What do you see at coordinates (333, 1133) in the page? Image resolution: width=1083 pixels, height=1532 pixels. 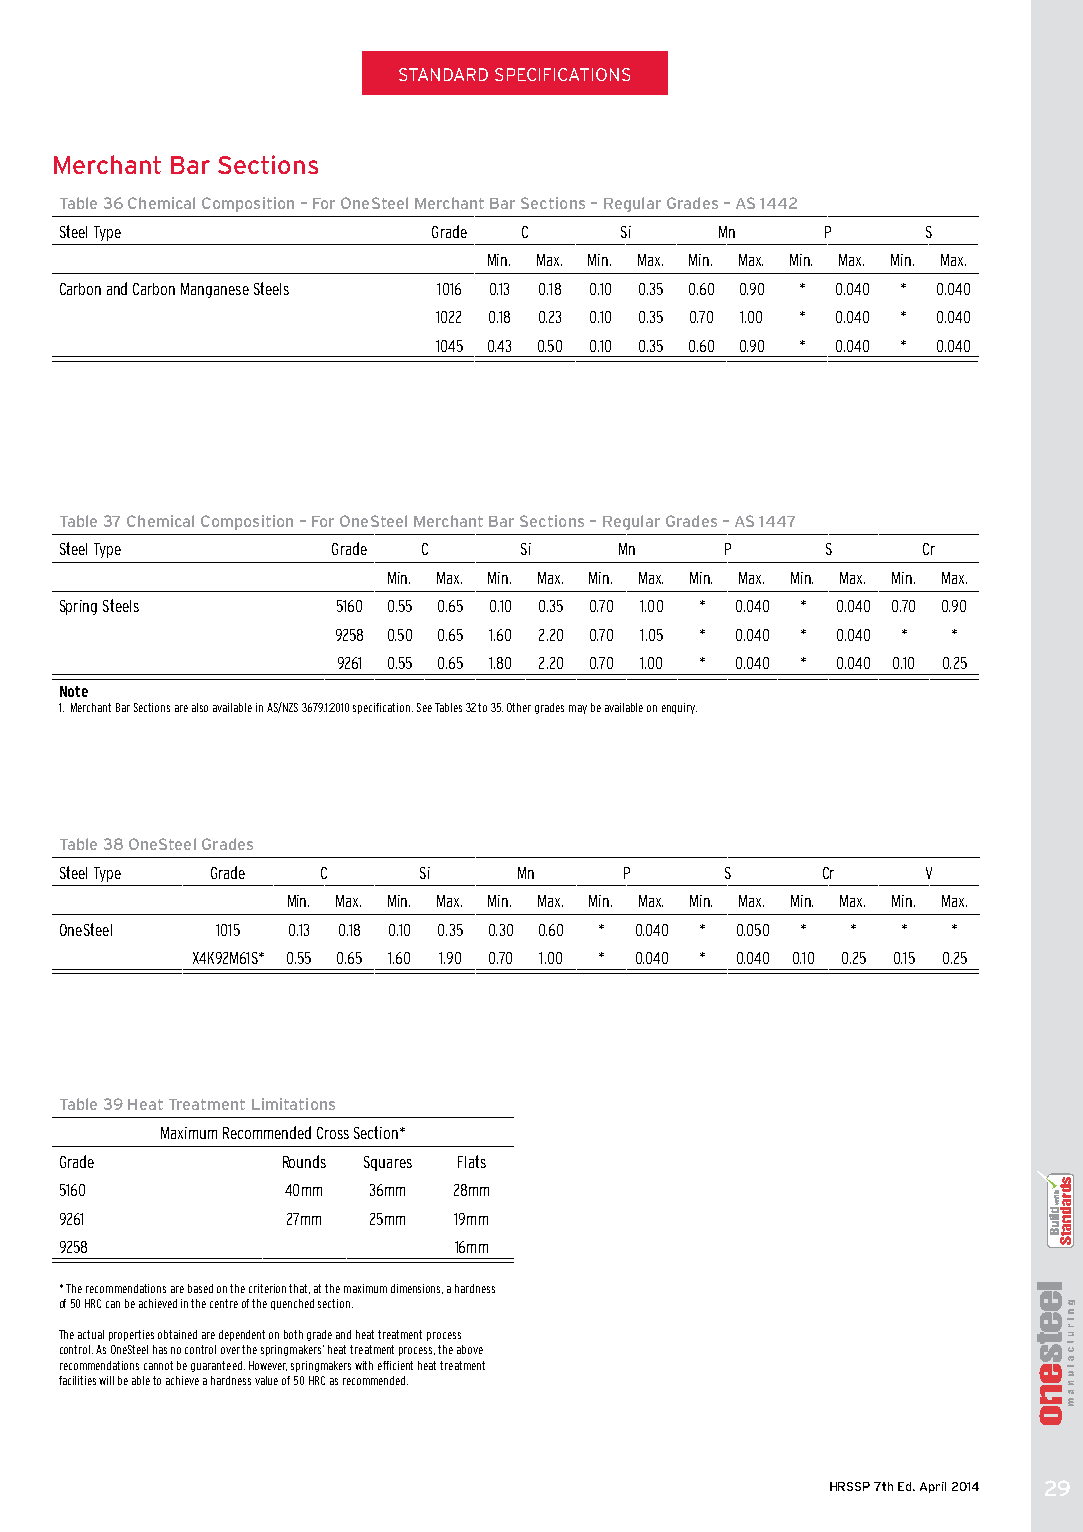 I see `Cross` at bounding box center [333, 1133].
